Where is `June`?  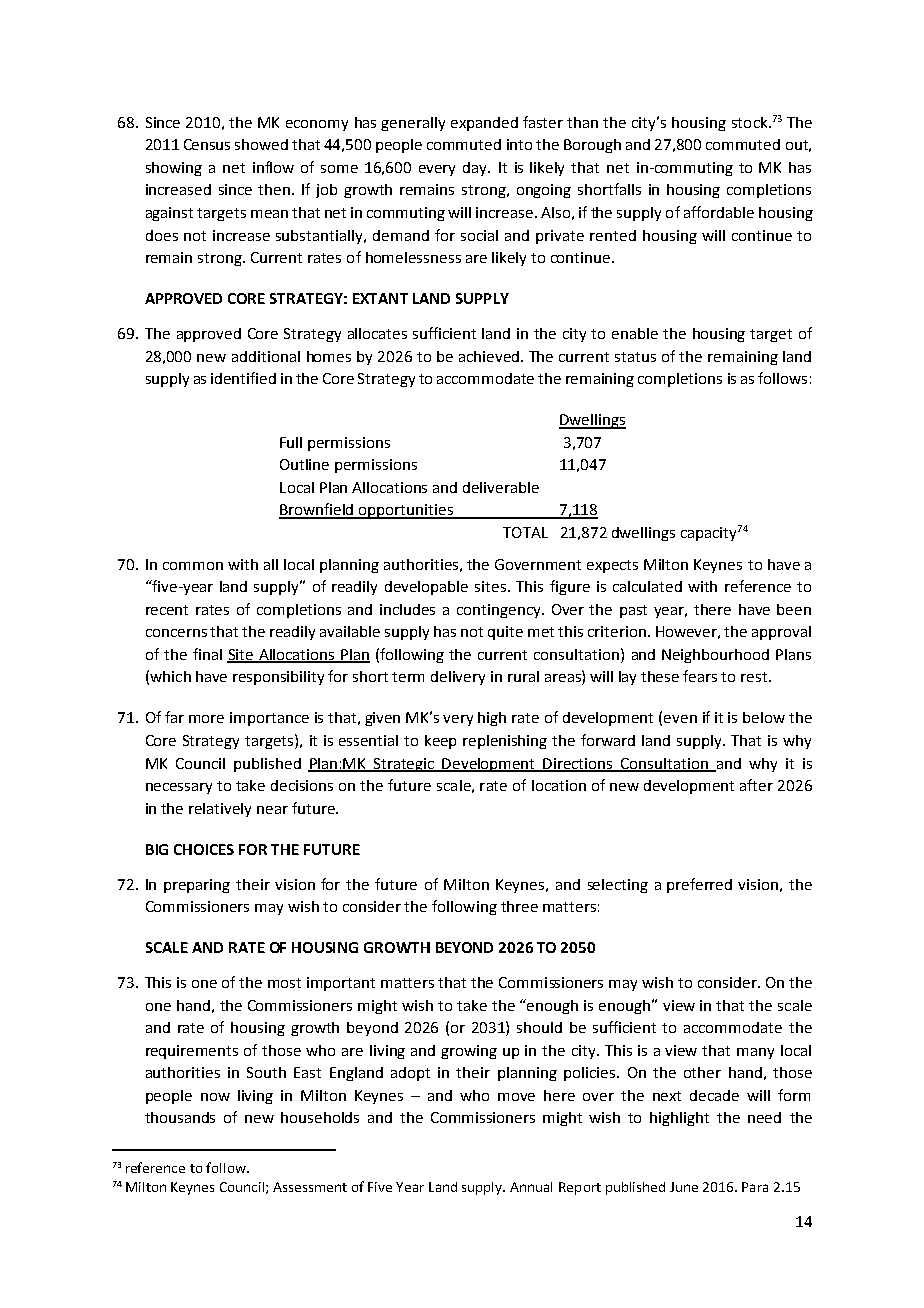 June is located at coordinates (684, 1187).
